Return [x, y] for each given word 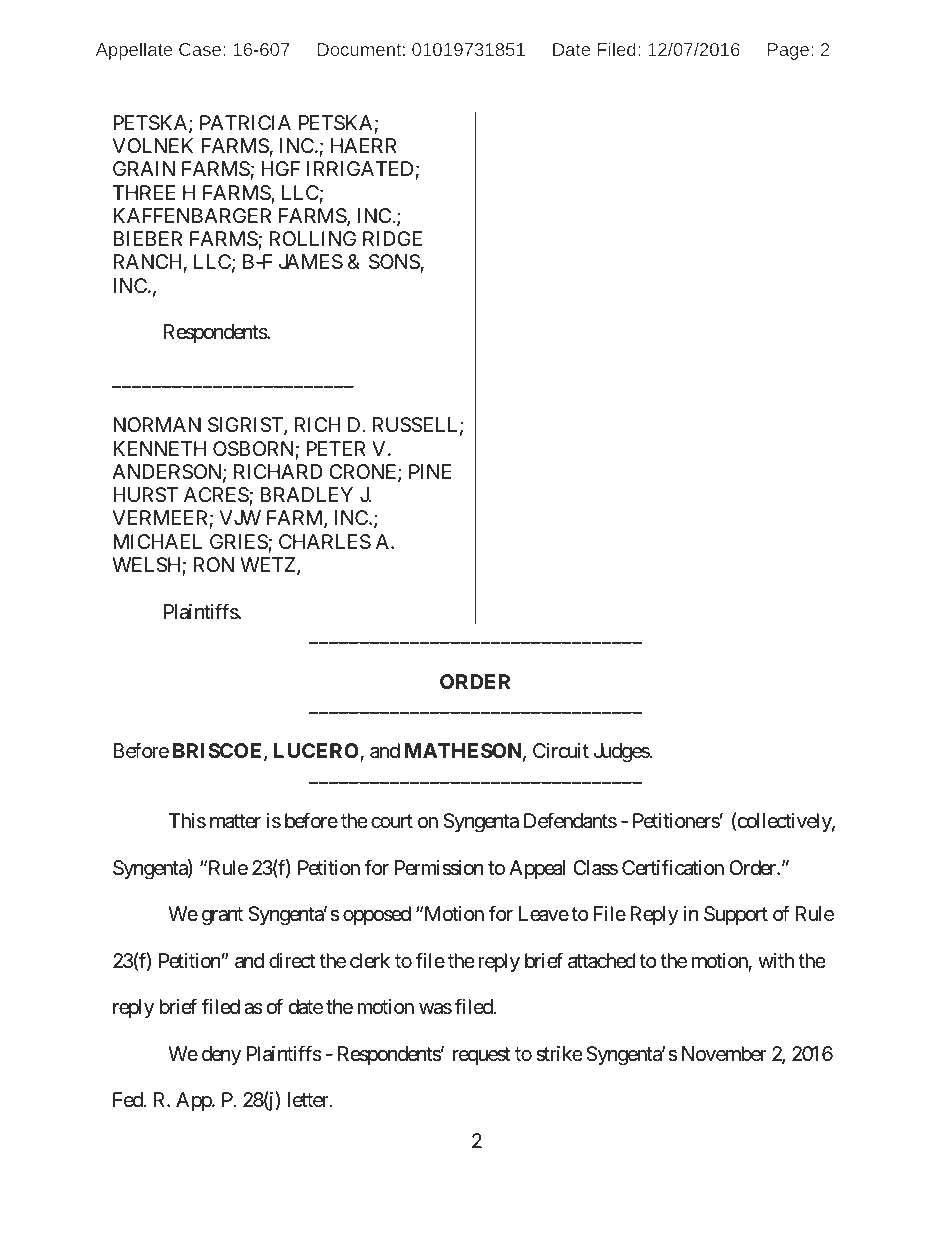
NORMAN [157, 424]
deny [221, 1055]
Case [201, 49]
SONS [394, 262]
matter [235, 821]
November [724, 1054]
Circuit [561, 750]
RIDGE [392, 238]
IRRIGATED [360, 168]
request [481, 1056]
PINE [430, 471]
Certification [673, 867]
